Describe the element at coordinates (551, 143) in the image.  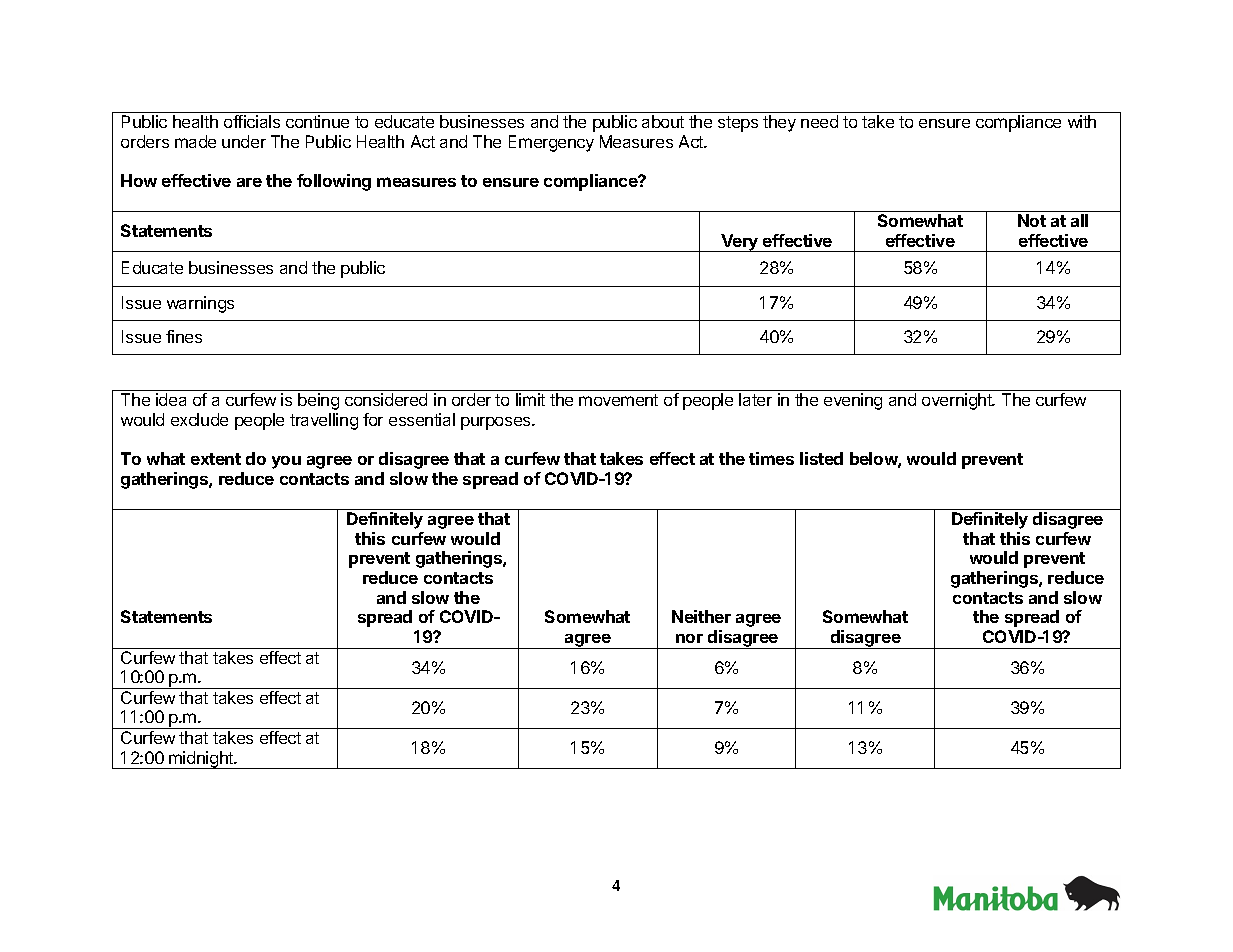
I see `Emergency` at that location.
